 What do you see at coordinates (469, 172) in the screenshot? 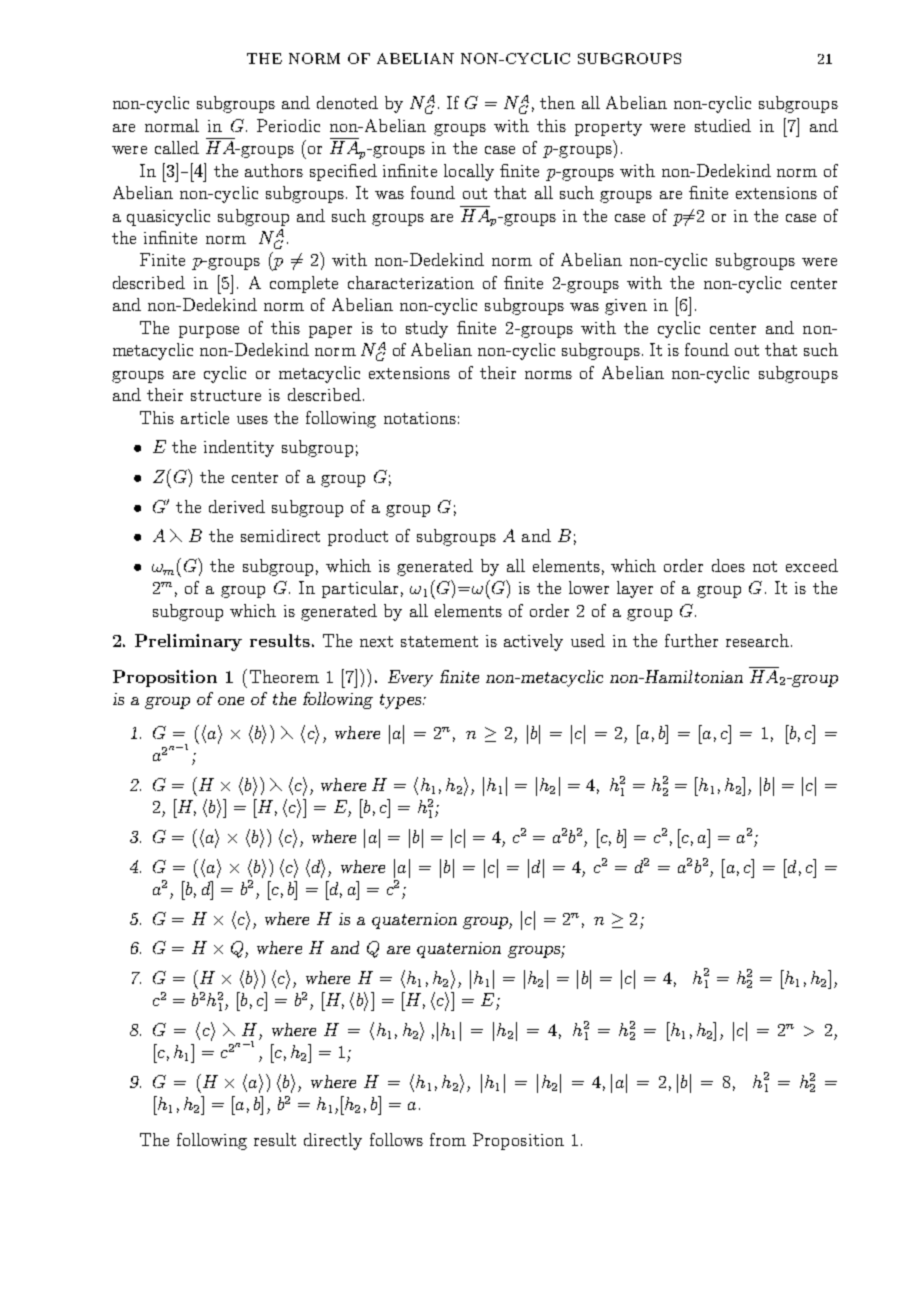
I see `locally` at bounding box center [469, 172].
